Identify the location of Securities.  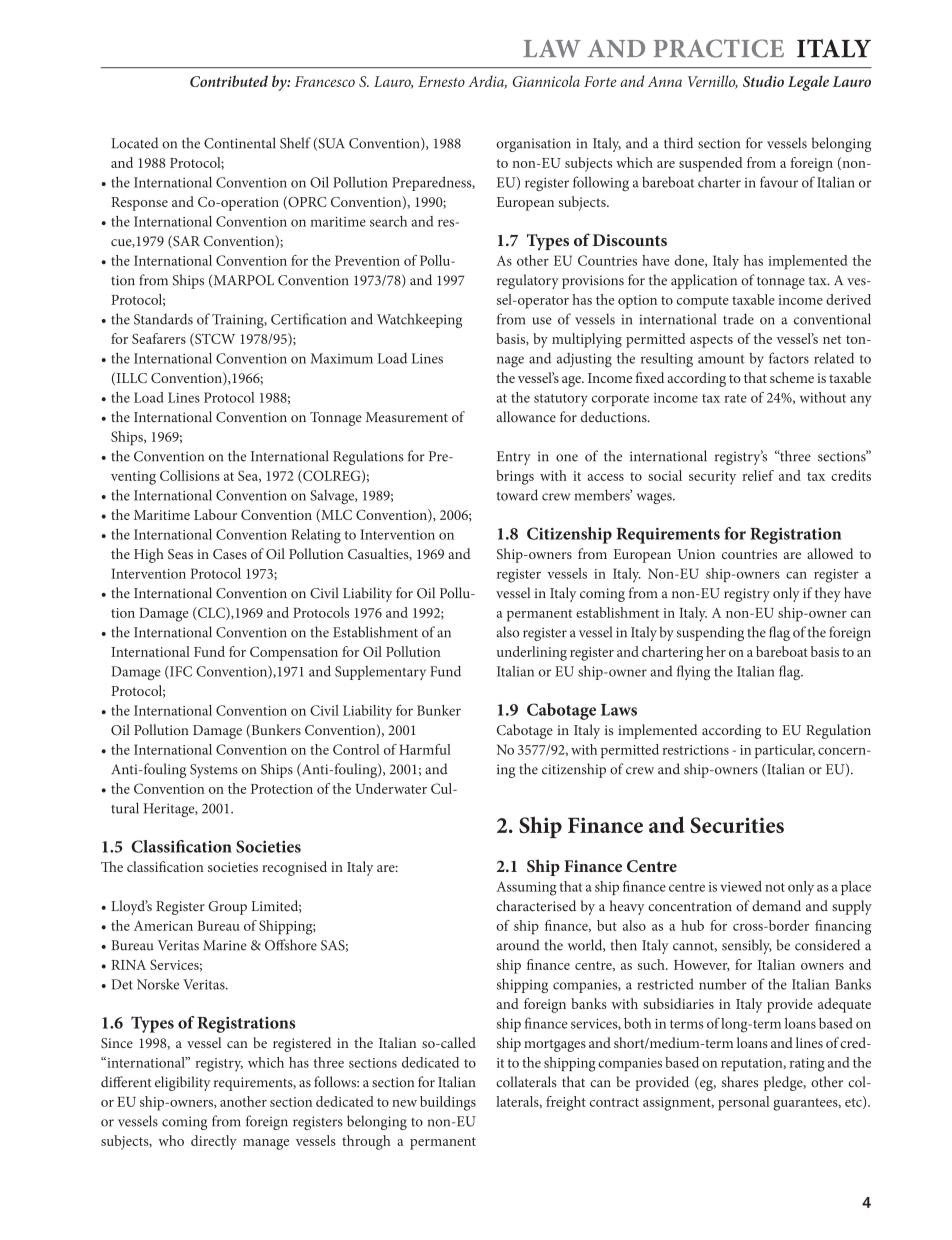
(737, 825).
